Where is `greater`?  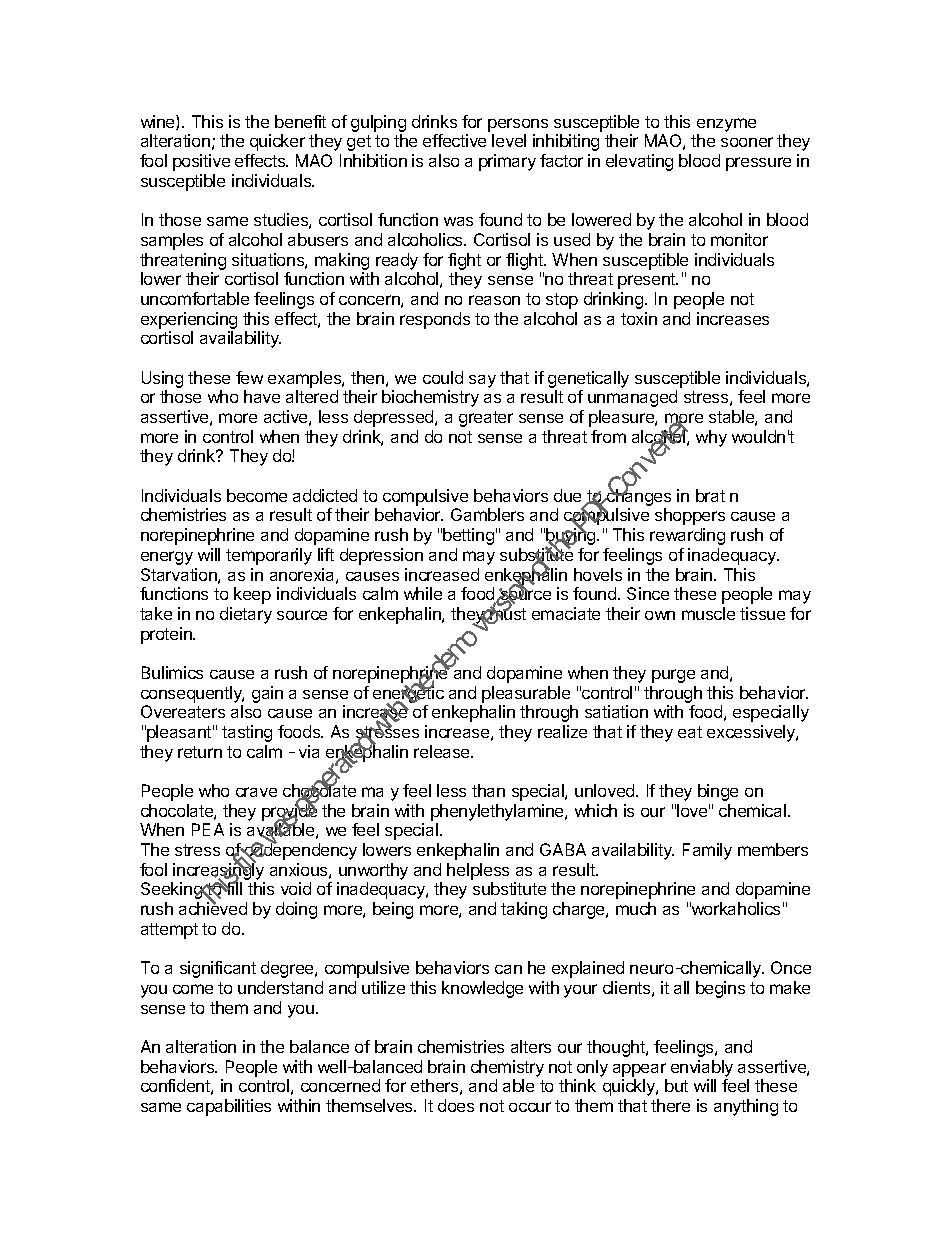
greater is located at coordinates (486, 419).
